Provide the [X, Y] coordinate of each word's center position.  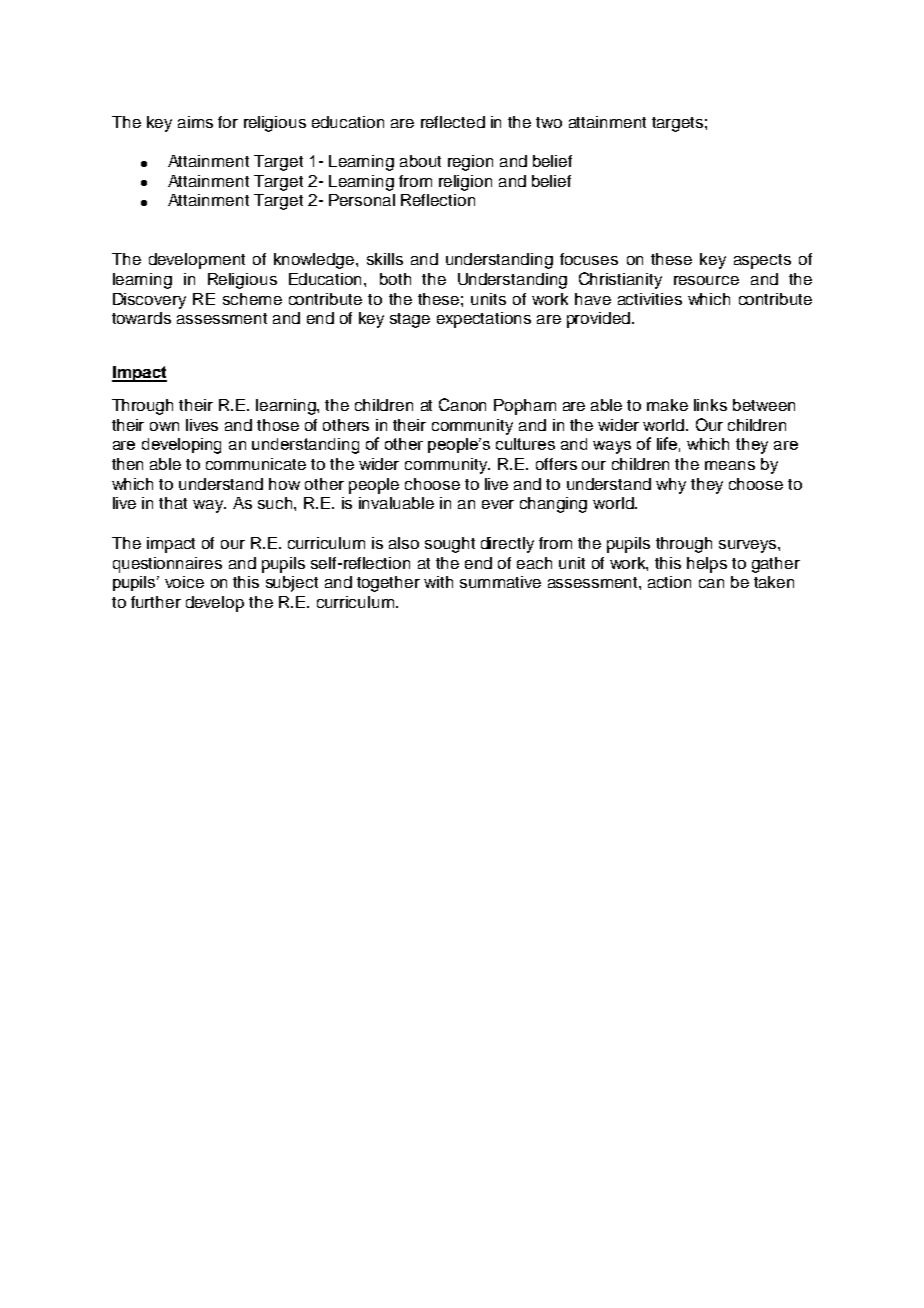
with [438, 582]
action [669, 582]
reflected [453, 122]
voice [184, 582]
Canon [462, 404]
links [710, 405]
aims [195, 122]
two [549, 122]
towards [141, 318]
